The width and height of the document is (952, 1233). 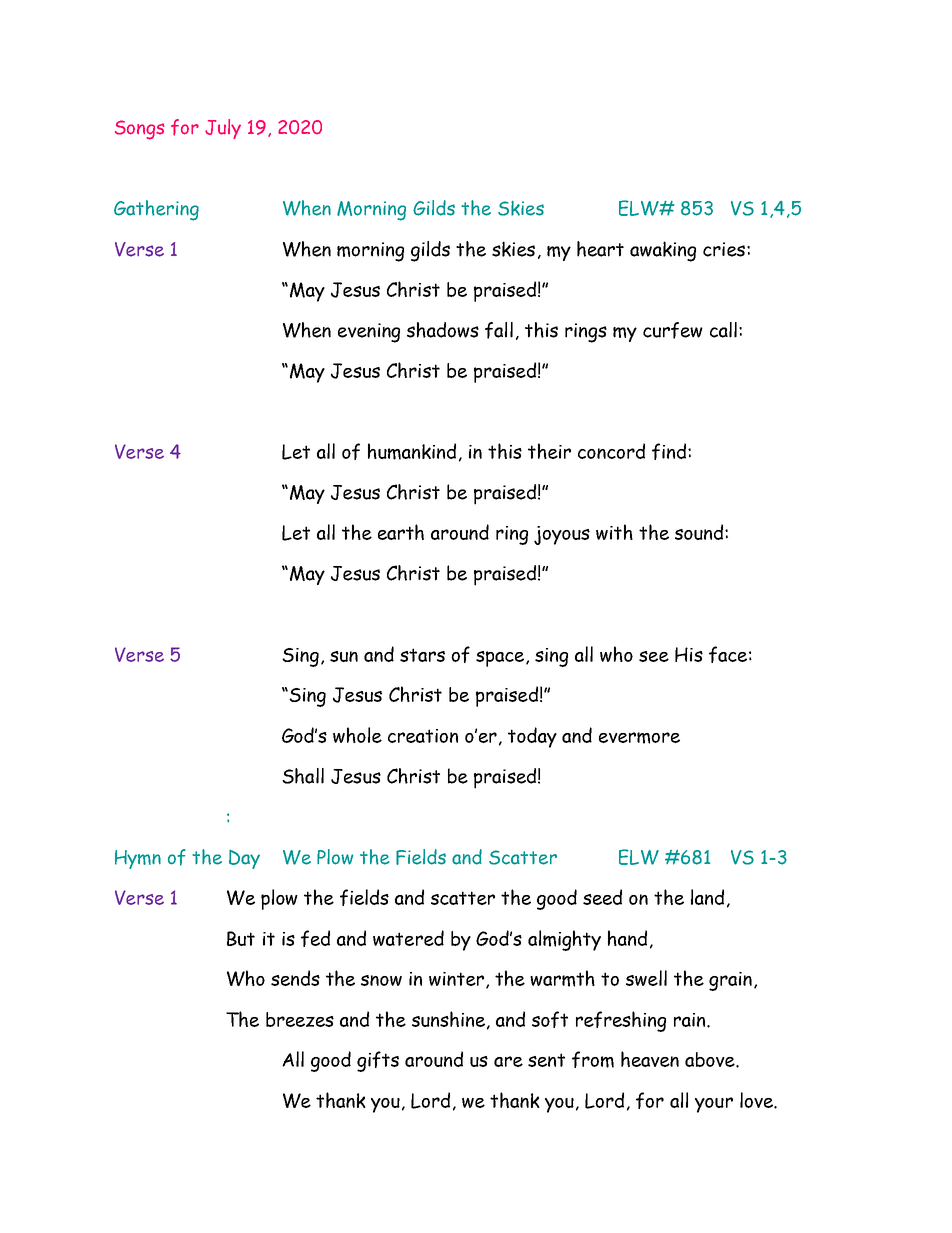 What do you see at coordinates (412, 451) in the document?
I see `humankind` at bounding box center [412, 451].
